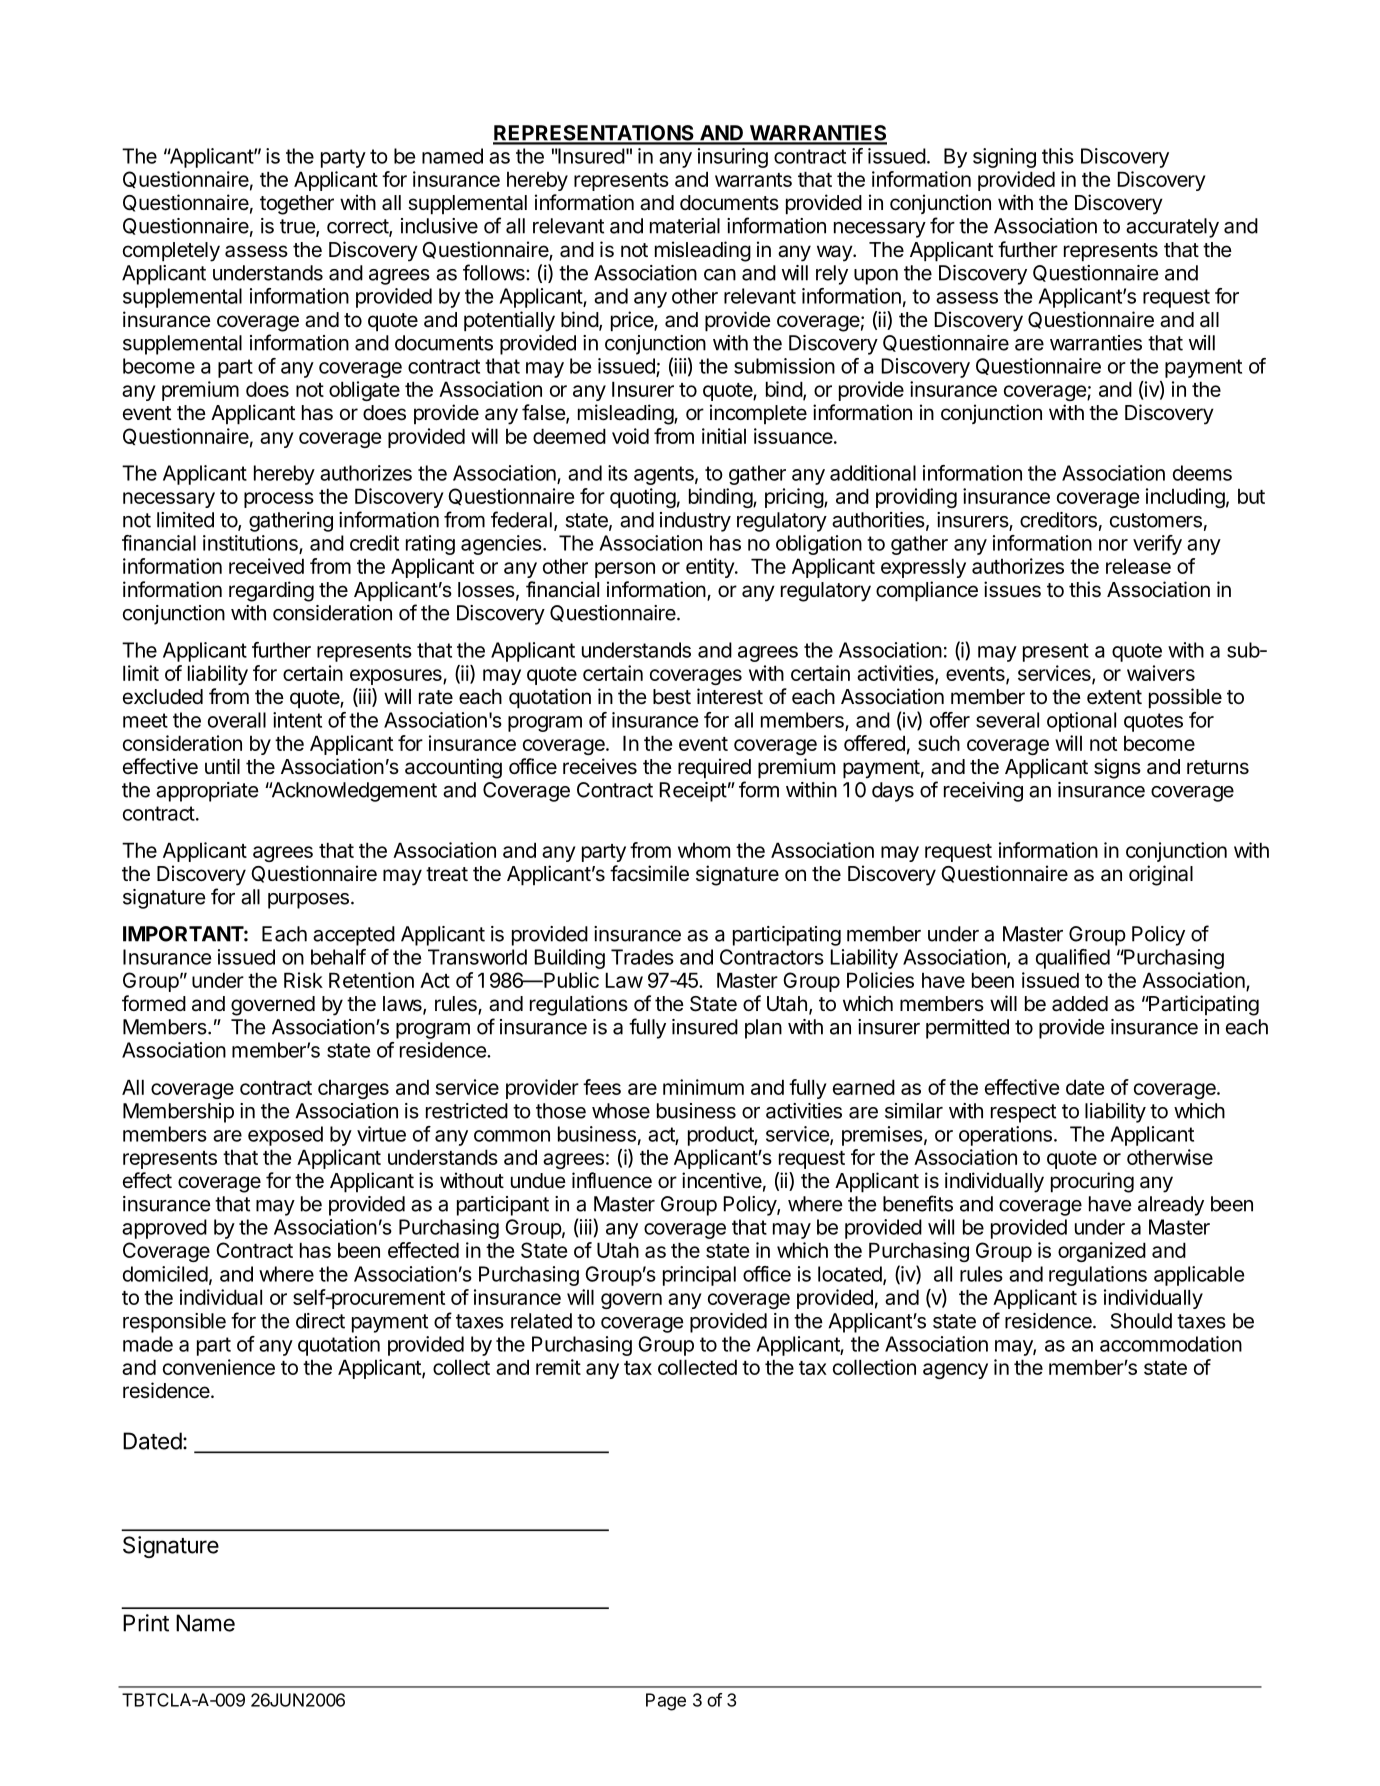 The image size is (1380, 1786). What do you see at coordinates (285, 1136) in the image?
I see `exposed` at bounding box center [285, 1136].
